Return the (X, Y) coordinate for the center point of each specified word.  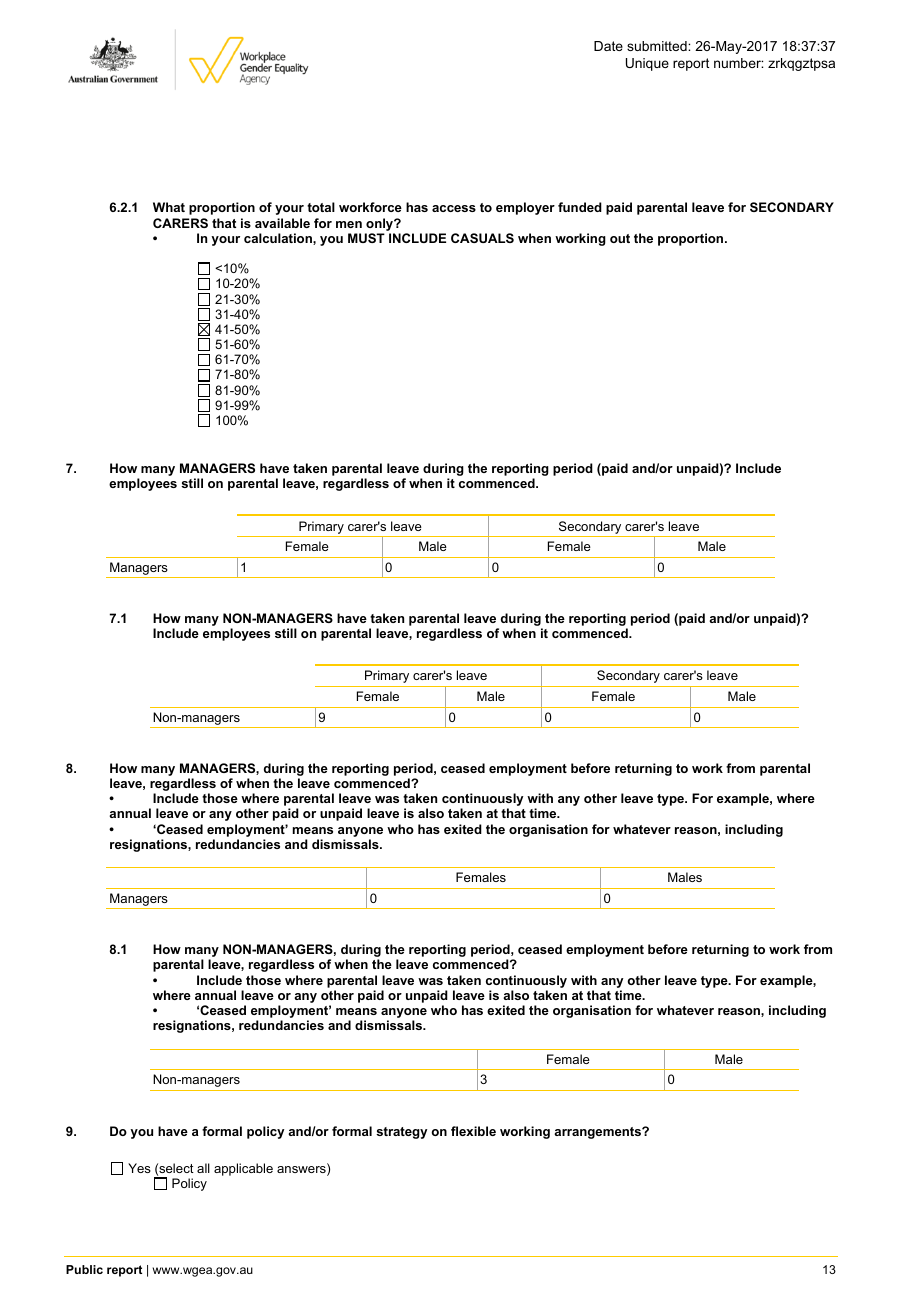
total (321, 207)
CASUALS (482, 238)
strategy (401, 1133)
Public (84, 1269)
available (282, 223)
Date (608, 46)
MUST (366, 238)
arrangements (598, 1133)
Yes (139, 1168)
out (620, 238)
